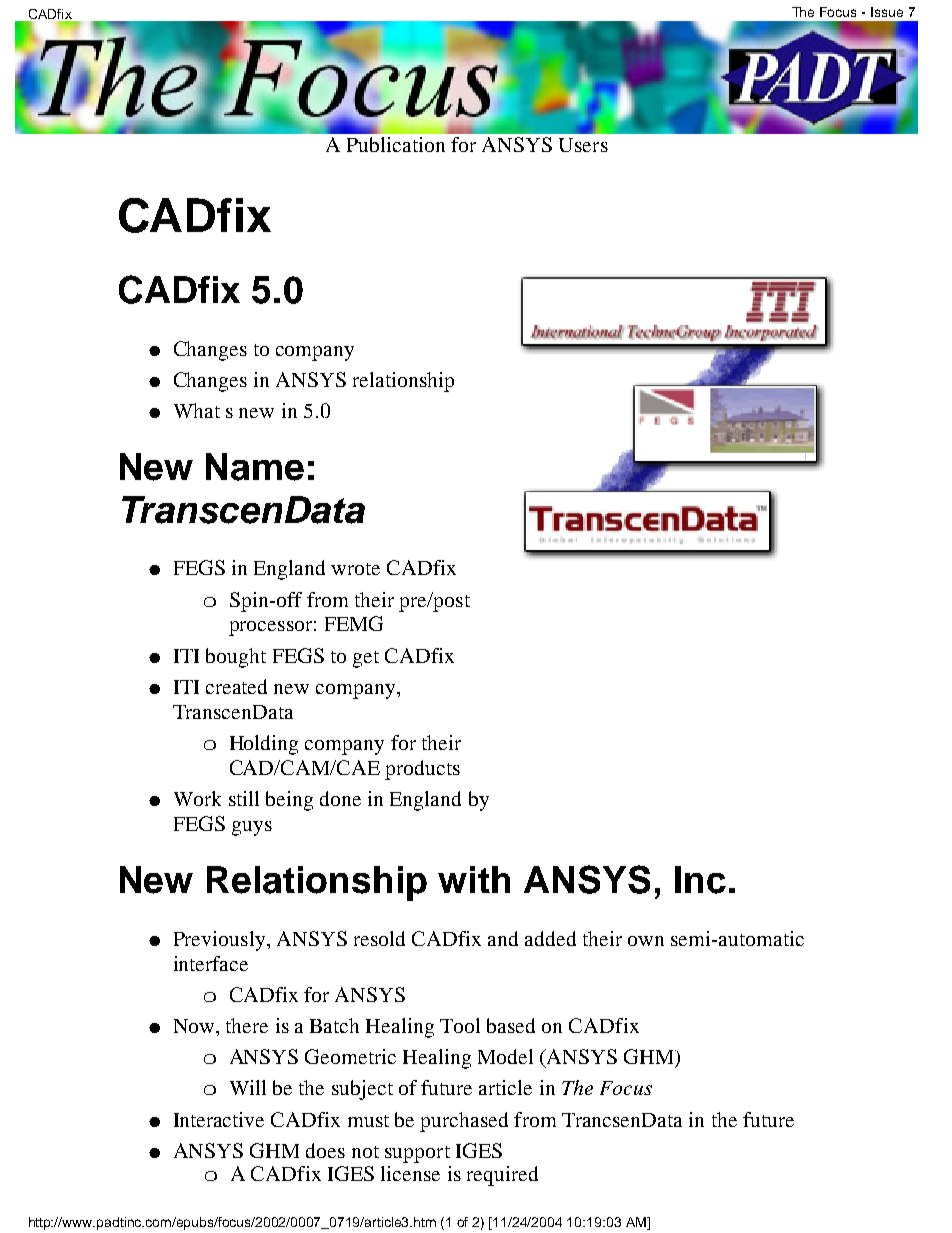 The height and width of the page is (1233, 952). I want to click on Users, so click(583, 145).
